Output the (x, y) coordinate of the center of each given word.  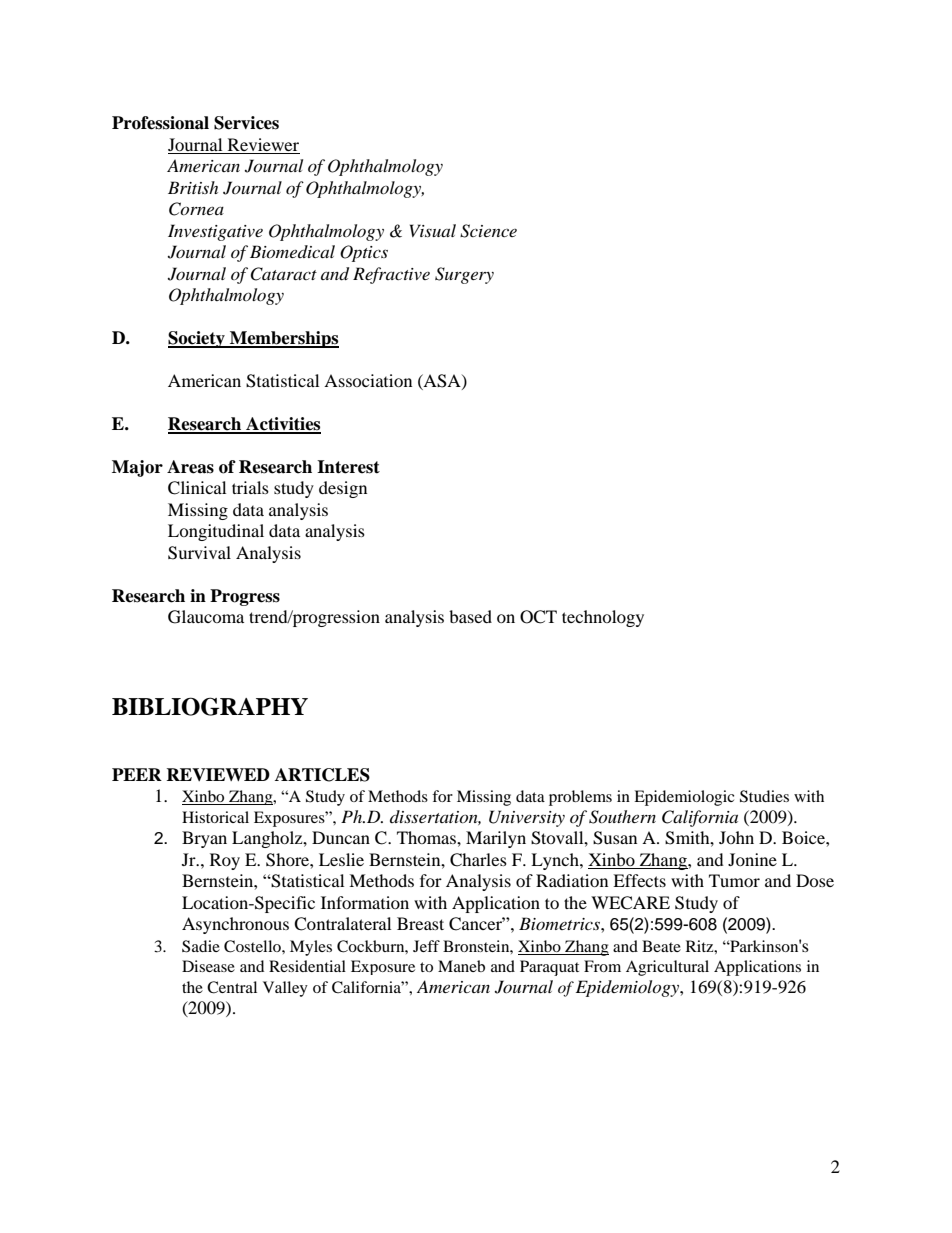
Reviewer (263, 144)
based (470, 616)
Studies (764, 796)
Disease (208, 966)
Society (197, 339)
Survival (199, 553)
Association (368, 380)
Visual (433, 230)
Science (488, 231)
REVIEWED (218, 774)
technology (603, 618)
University (527, 818)
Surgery (464, 275)
